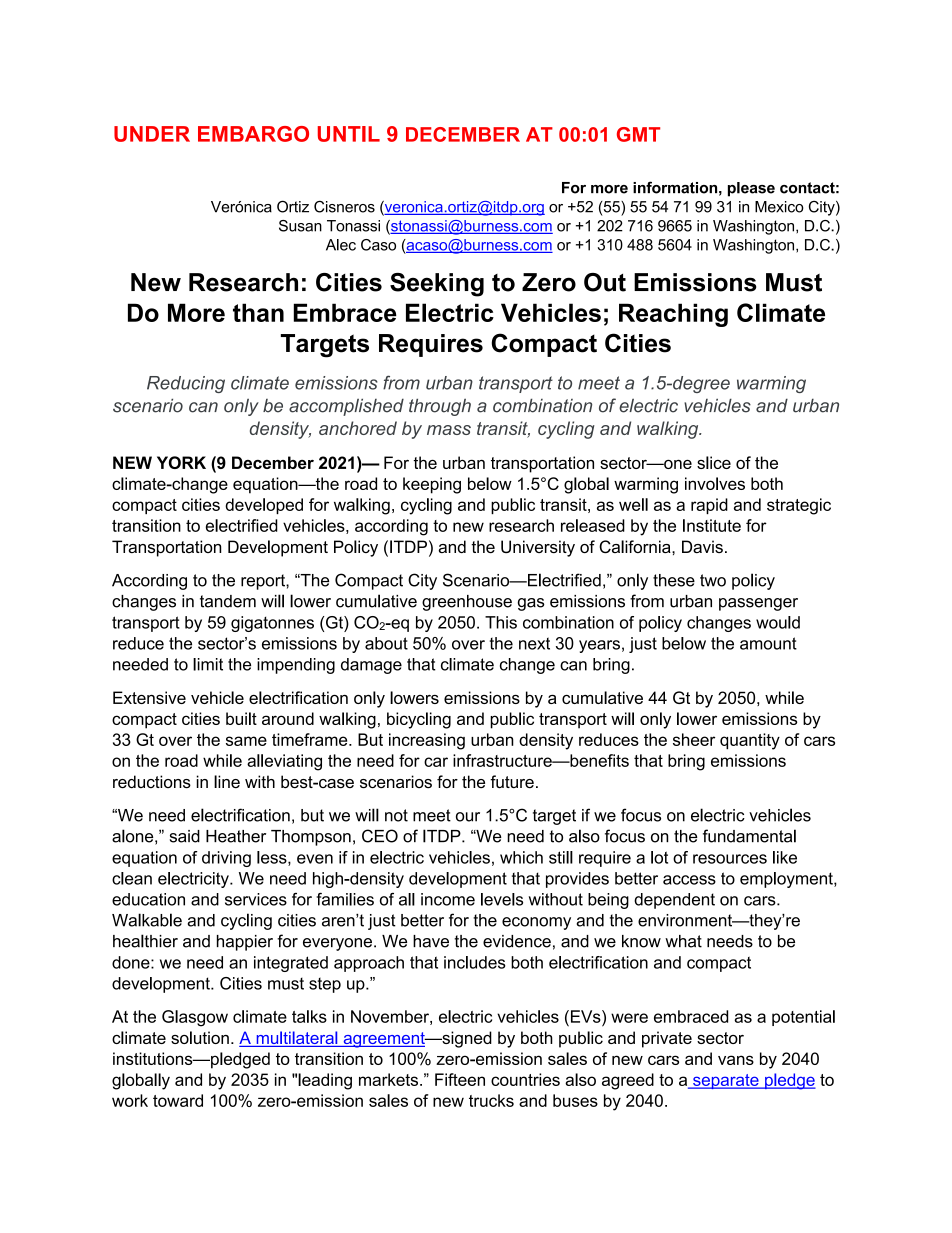 Image resolution: width=952 pixels, height=1233 pixels. What do you see at coordinates (512, 782) in the screenshot?
I see `future` at bounding box center [512, 782].
